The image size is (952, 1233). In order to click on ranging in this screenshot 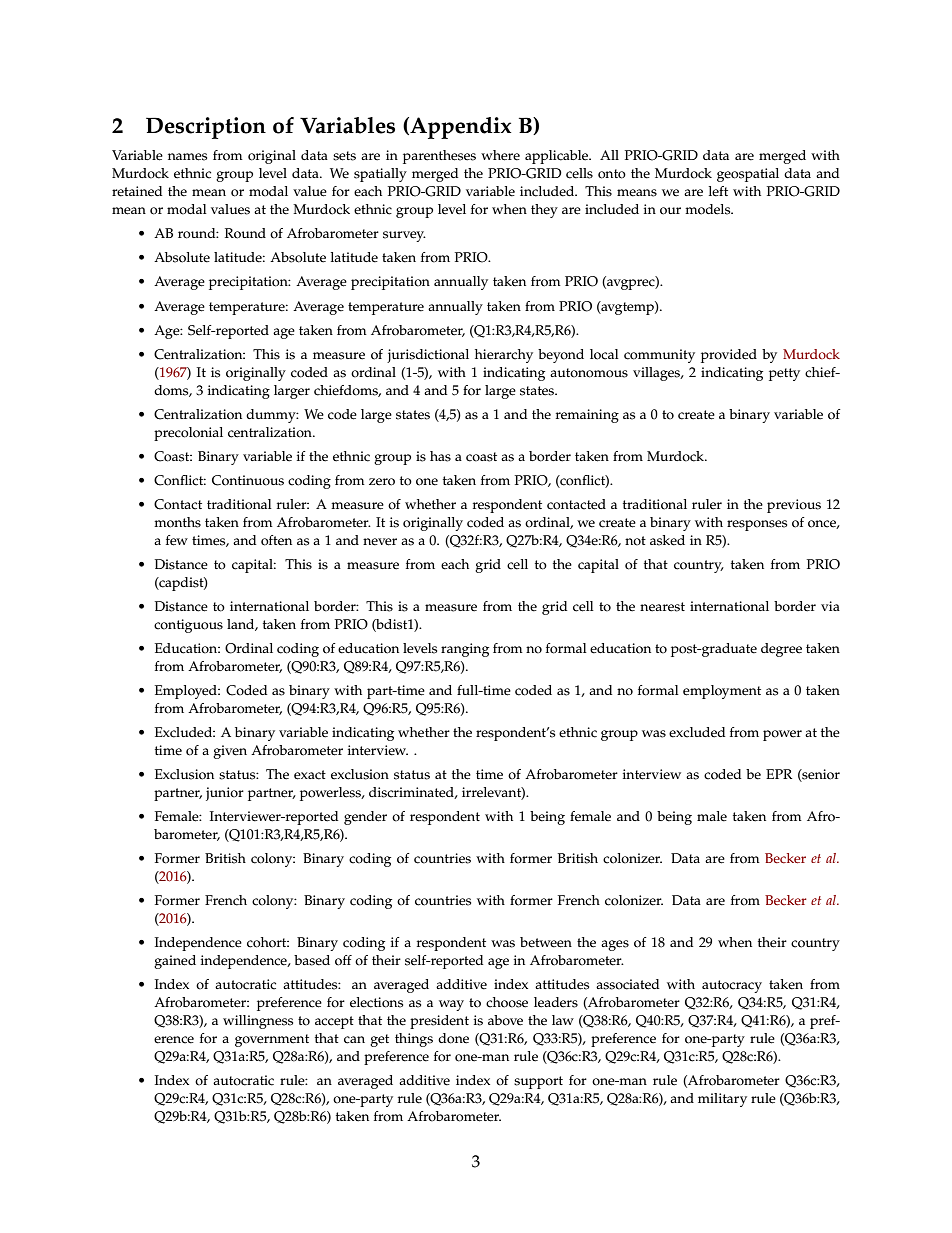, I will do `click(465, 650)`.
